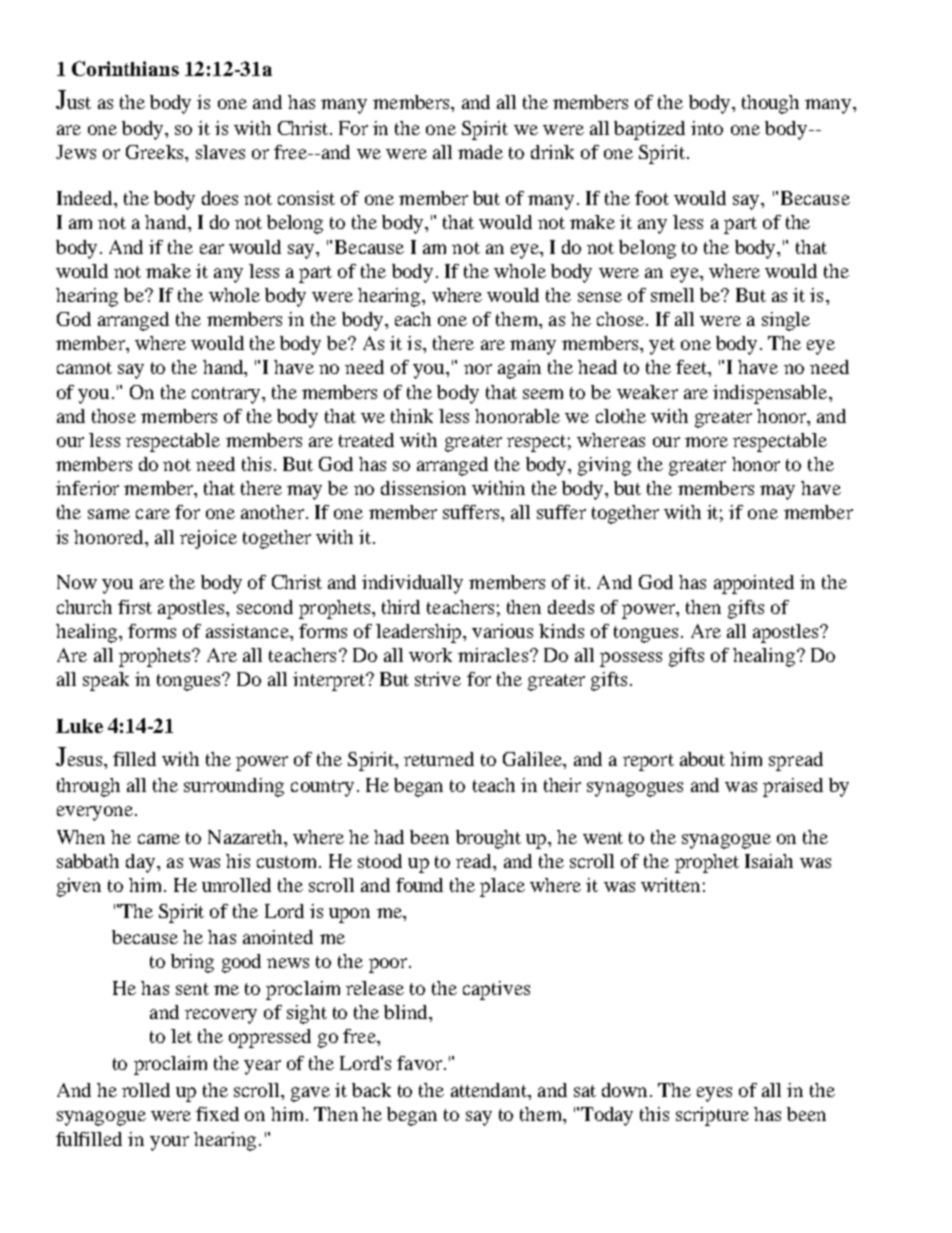  Describe the element at coordinates (234, 787) in the screenshot. I see `surrounding` at that location.
